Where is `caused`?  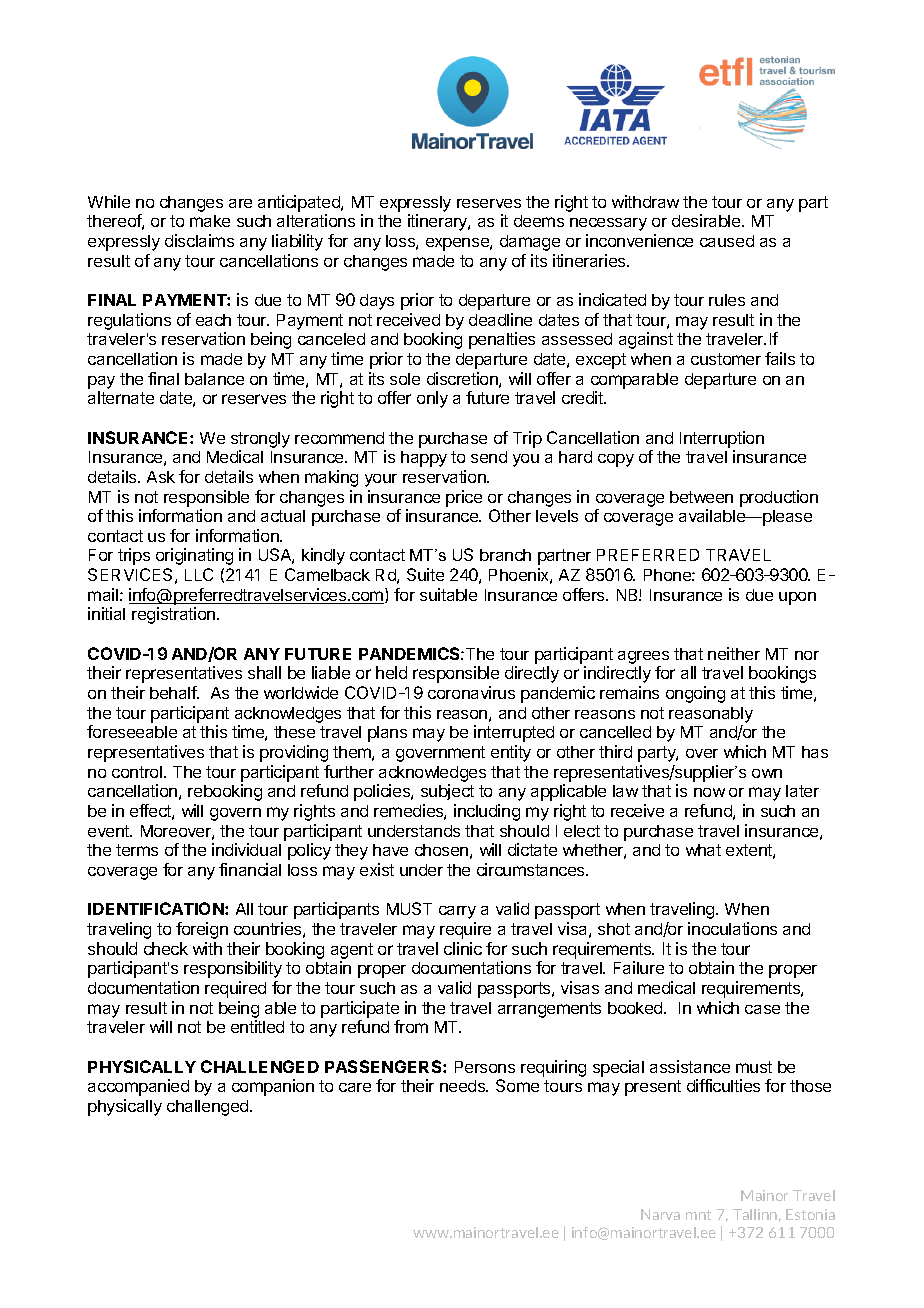 caused is located at coordinates (727, 241).
